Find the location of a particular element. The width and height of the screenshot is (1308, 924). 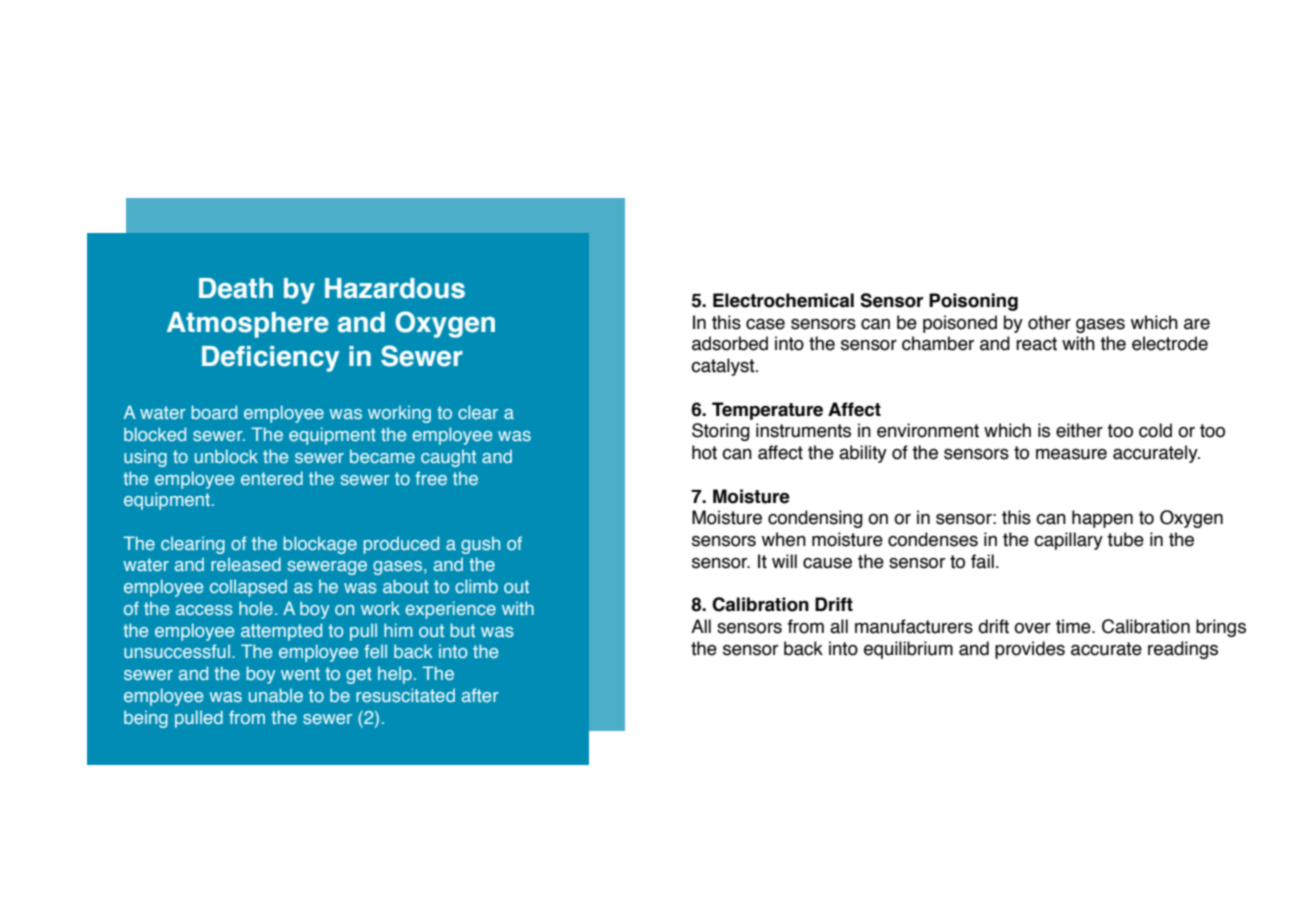

board is located at coordinates (214, 412).
